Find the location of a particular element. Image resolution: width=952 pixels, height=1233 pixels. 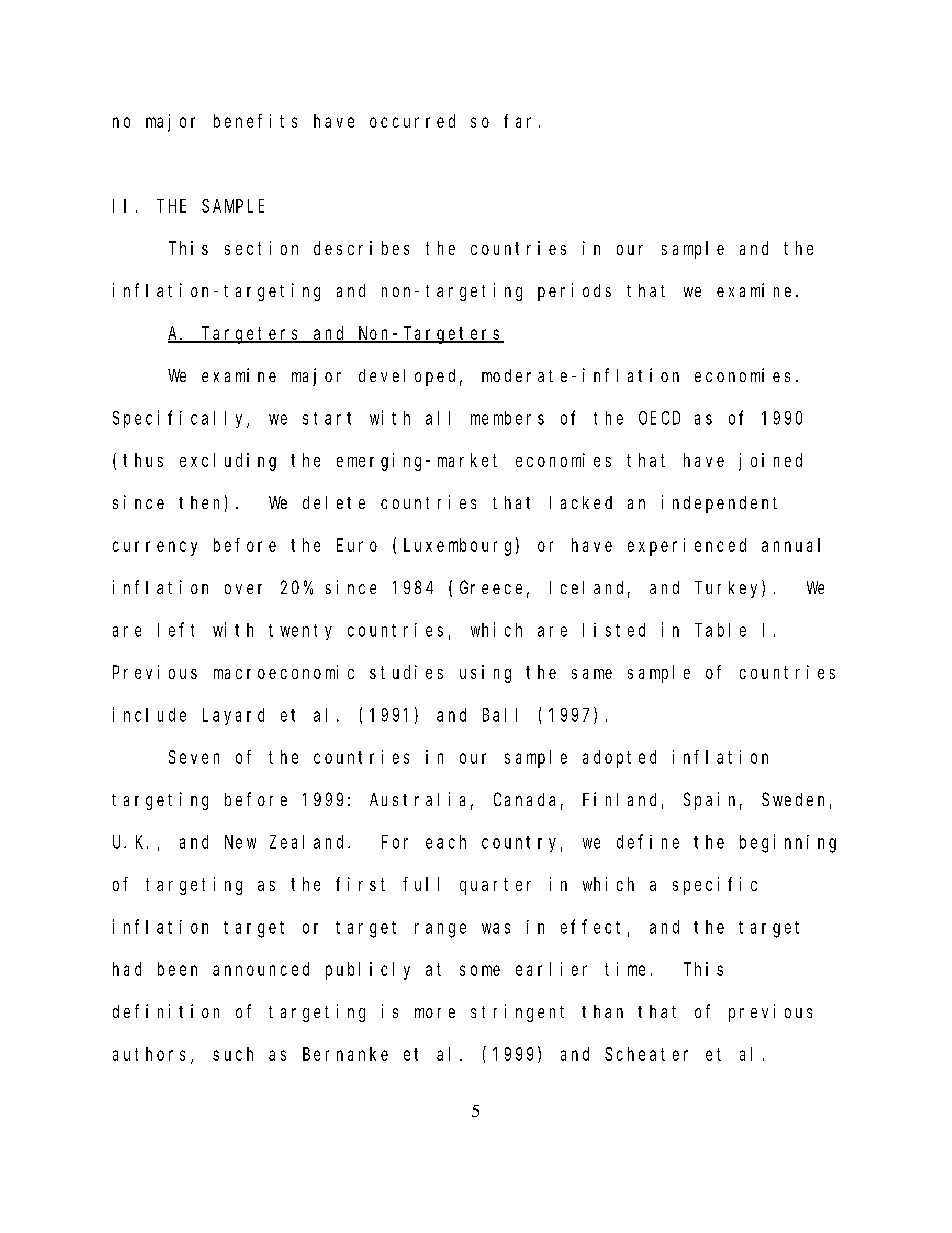

periods is located at coordinates (574, 292).
